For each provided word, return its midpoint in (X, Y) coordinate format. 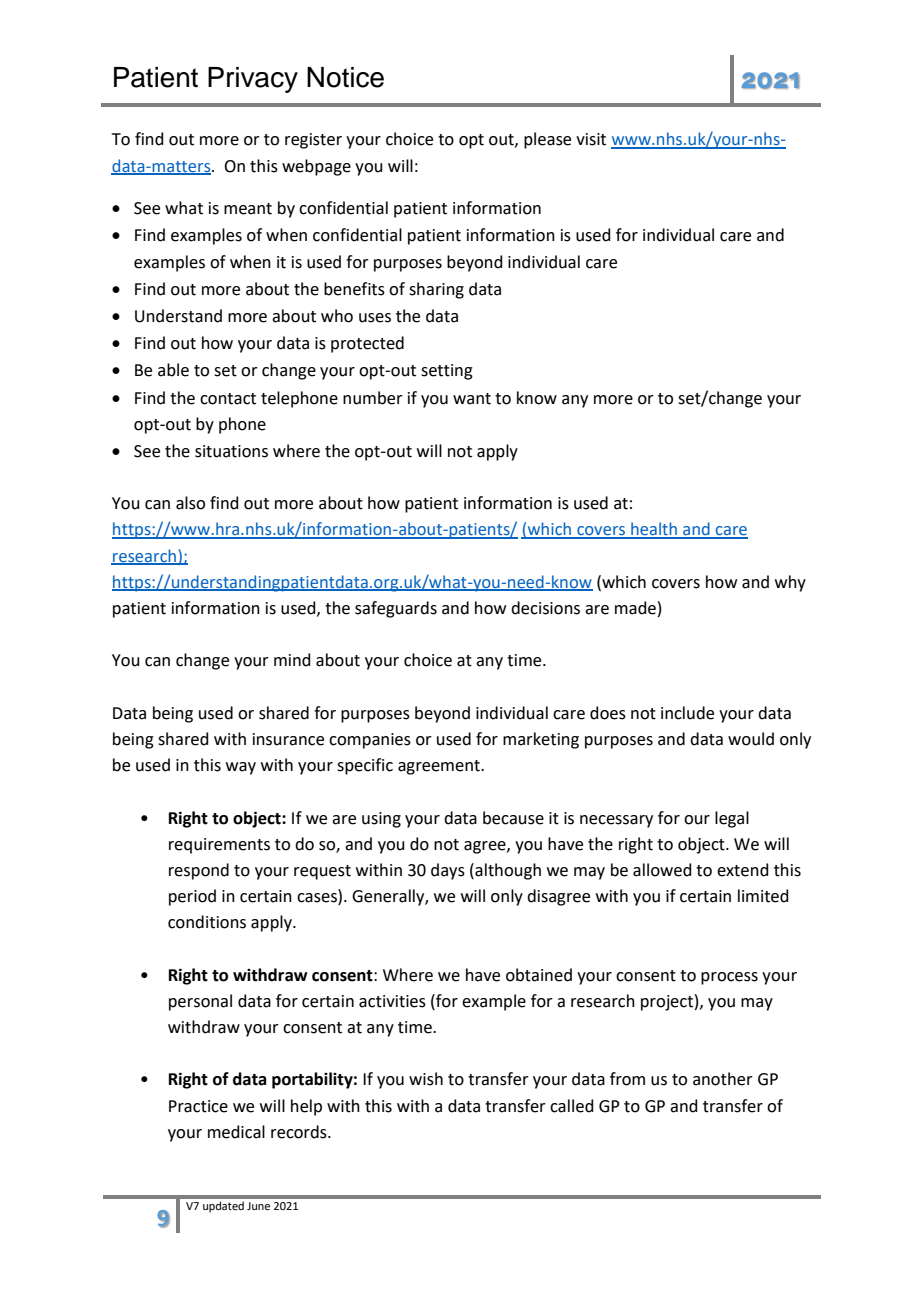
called (572, 1106)
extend (743, 870)
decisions (545, 608)
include (687, 713)
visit (591, 139)
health (654, 530)
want (472, 399)
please (547, 140)
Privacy (253, 80)
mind (292, 660)
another (723, 1079)
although (507, 871)
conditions (207, 922)
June (258, 1206)
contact (228, 399)
